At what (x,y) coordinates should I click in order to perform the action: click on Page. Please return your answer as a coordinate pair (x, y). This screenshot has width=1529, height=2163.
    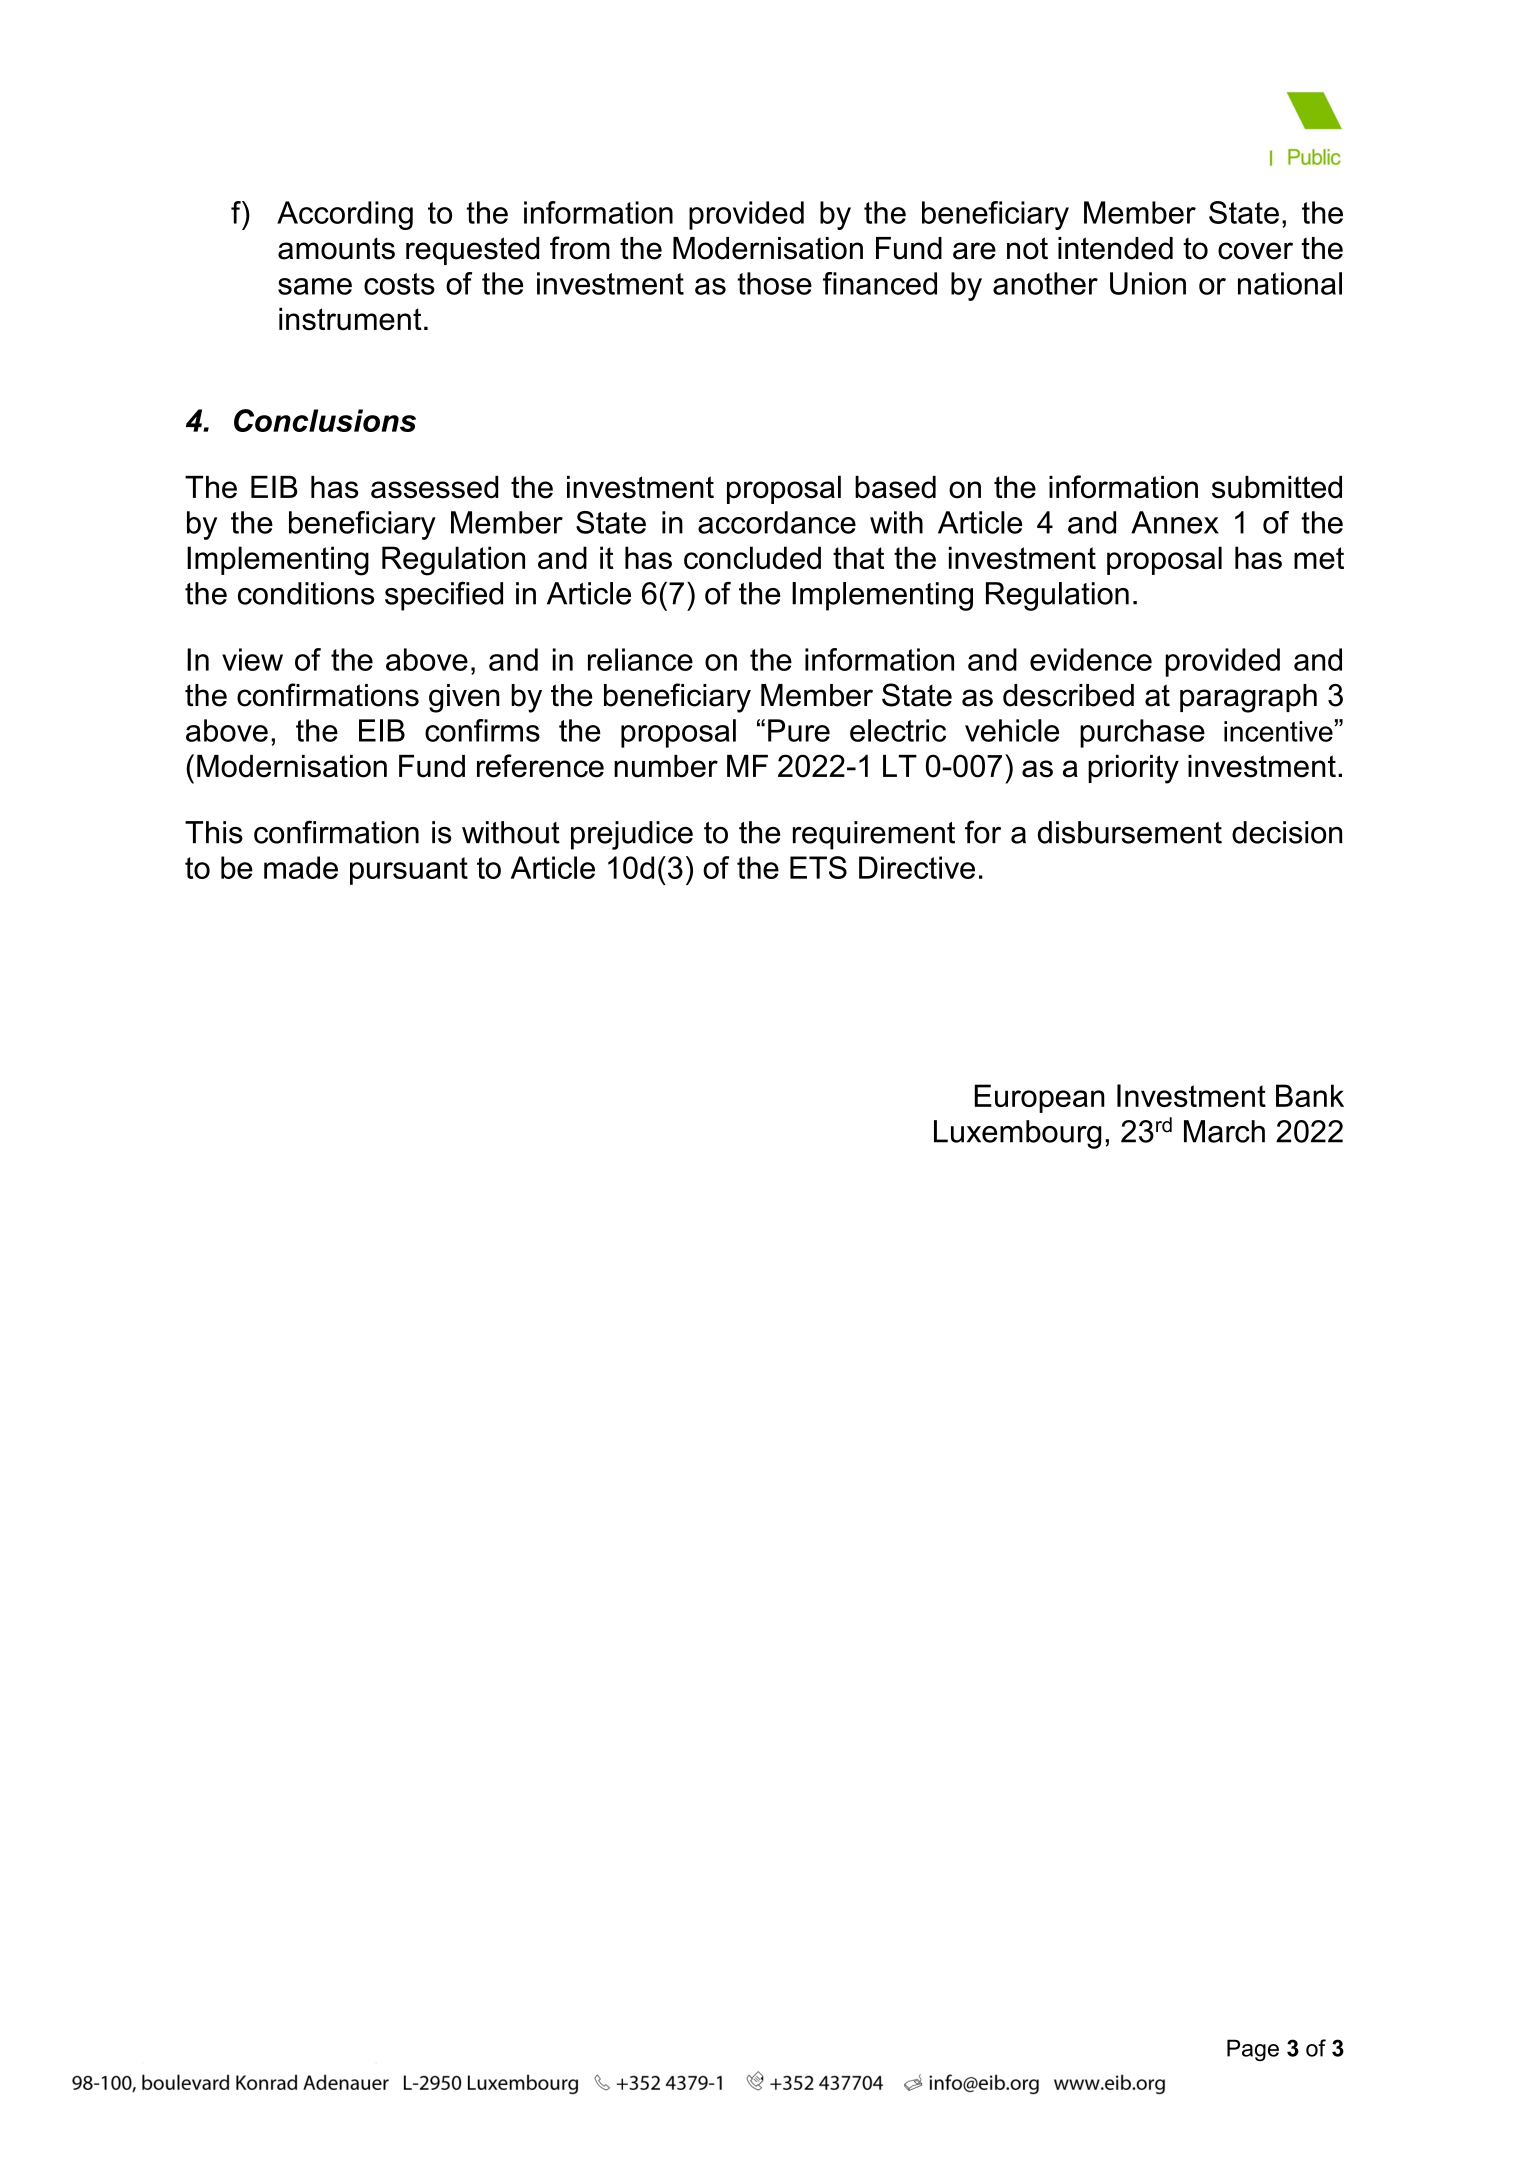
    Looking at the image, I should click on (1253, 2050).
